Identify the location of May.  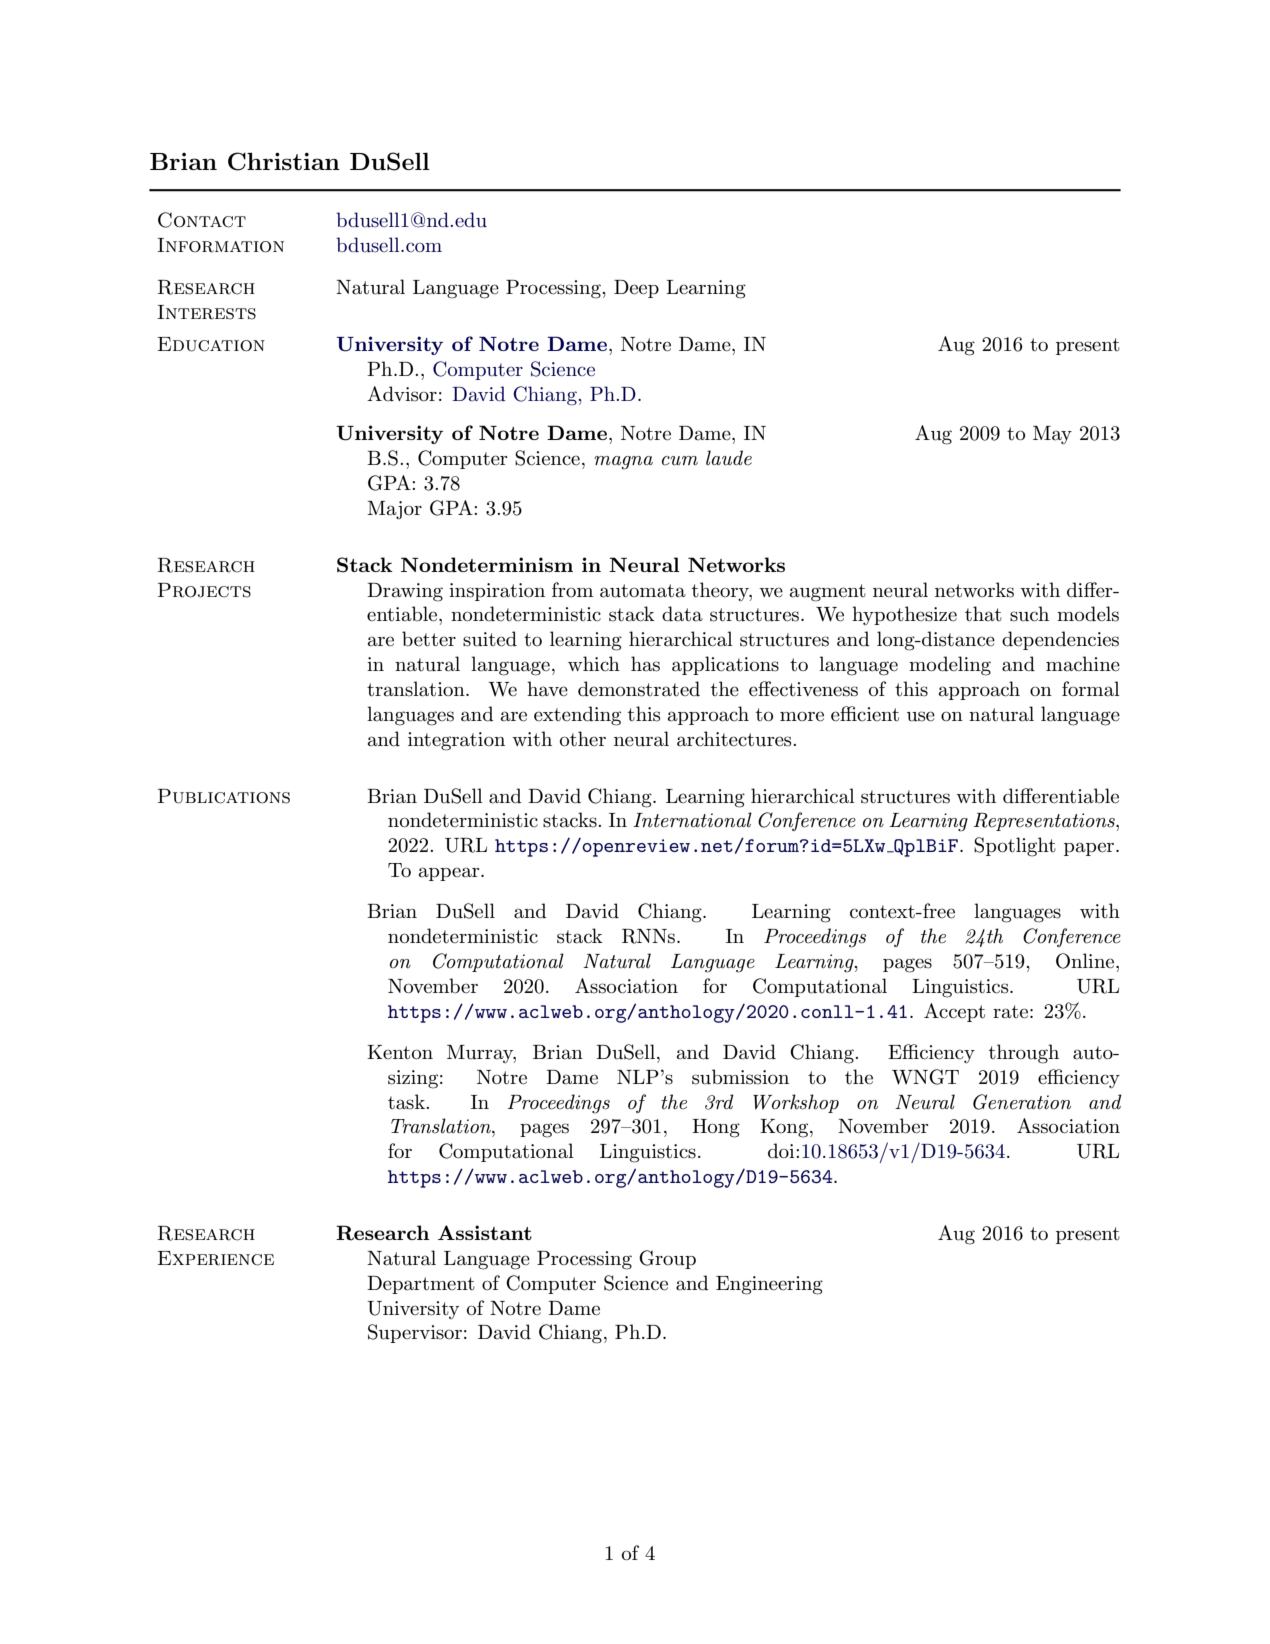
(1052, 435).
